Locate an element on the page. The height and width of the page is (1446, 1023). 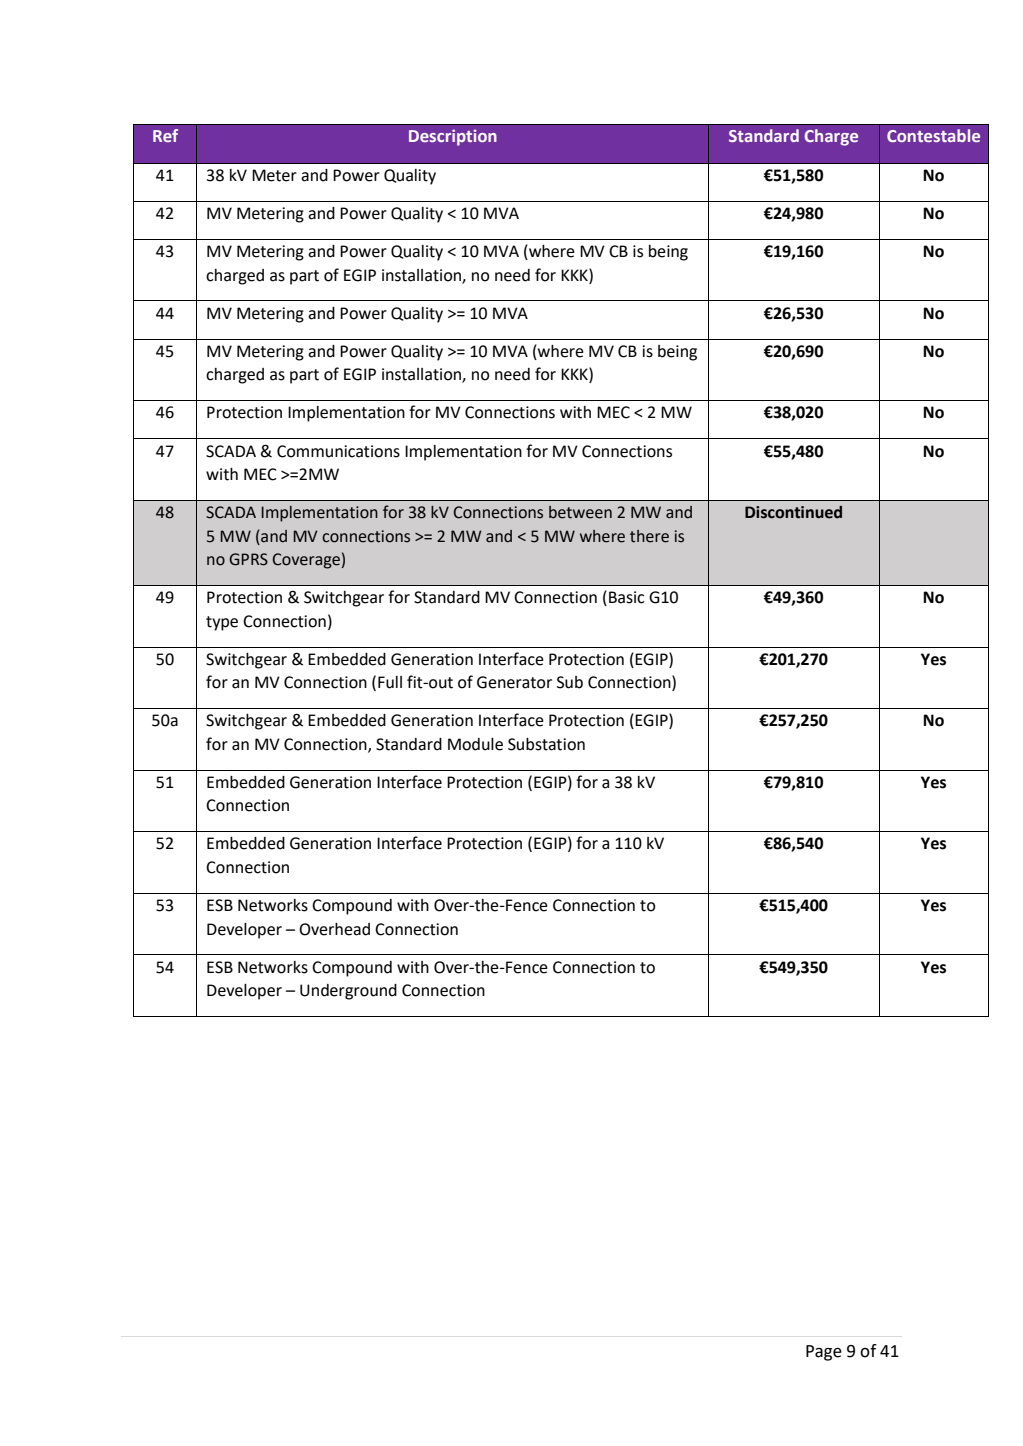
Substation is located at coordinates (546, 744).
